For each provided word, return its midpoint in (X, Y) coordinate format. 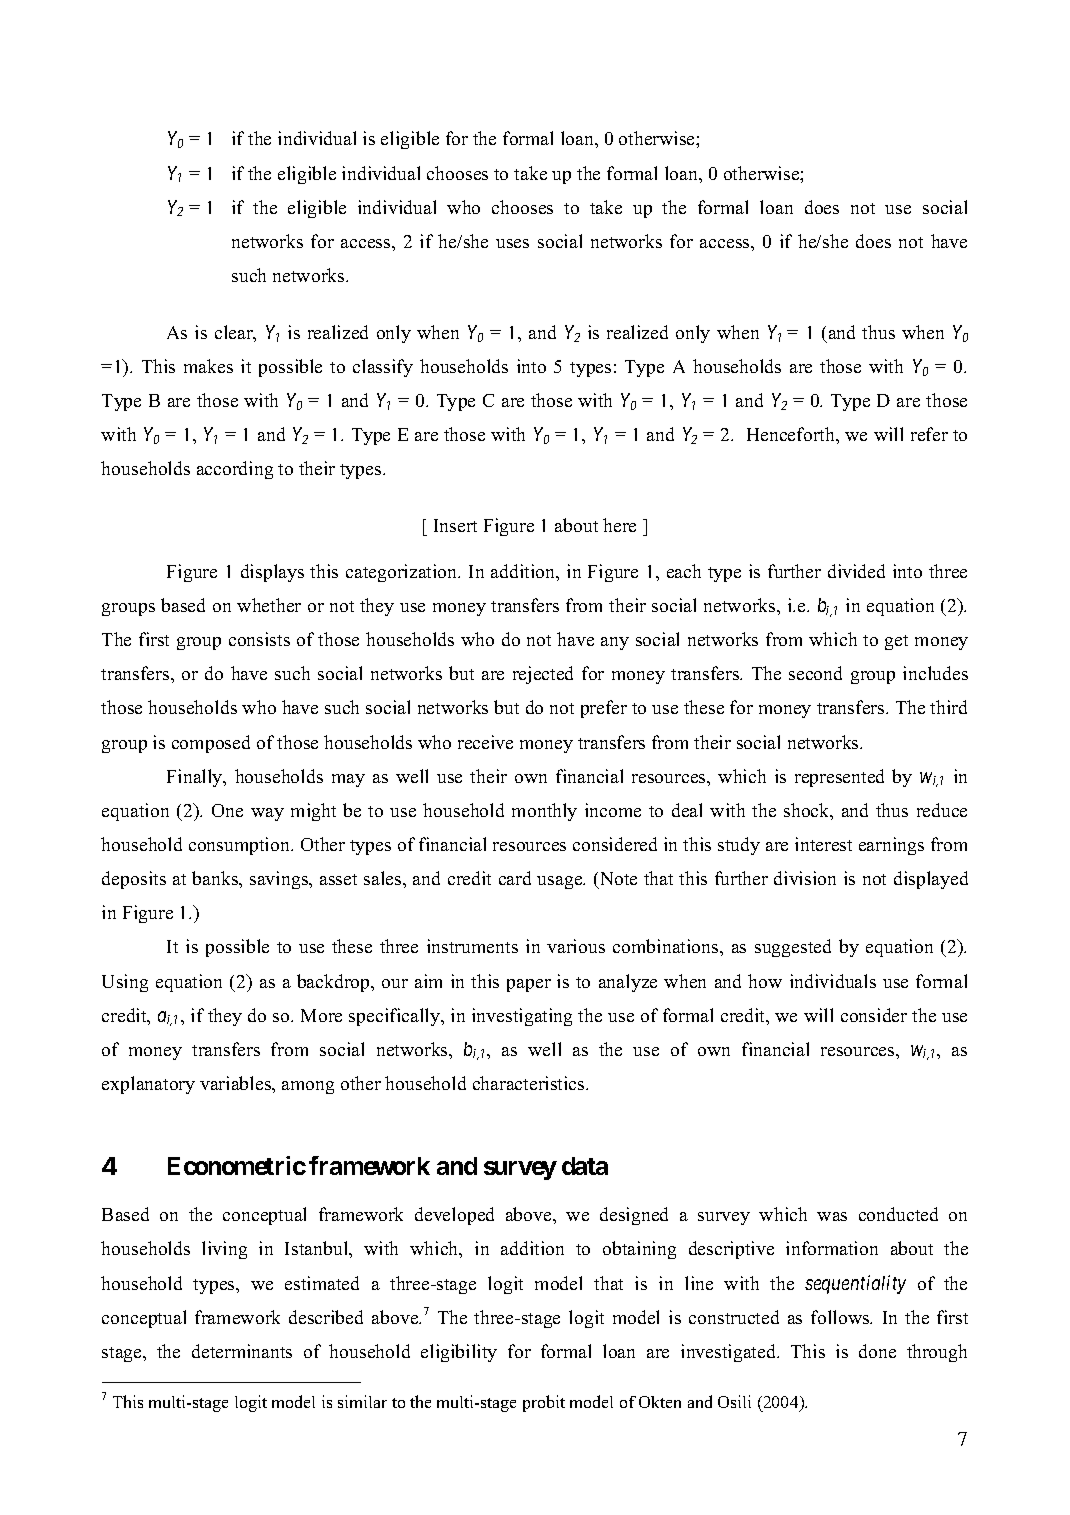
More (321, 1015)
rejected (543, 675)
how (765, 981)
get (896, 642)
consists (259, 639)
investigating (522, 1017)
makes (208, 366)
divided (856, 571)
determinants (242, 1351)
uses (512, 243)
